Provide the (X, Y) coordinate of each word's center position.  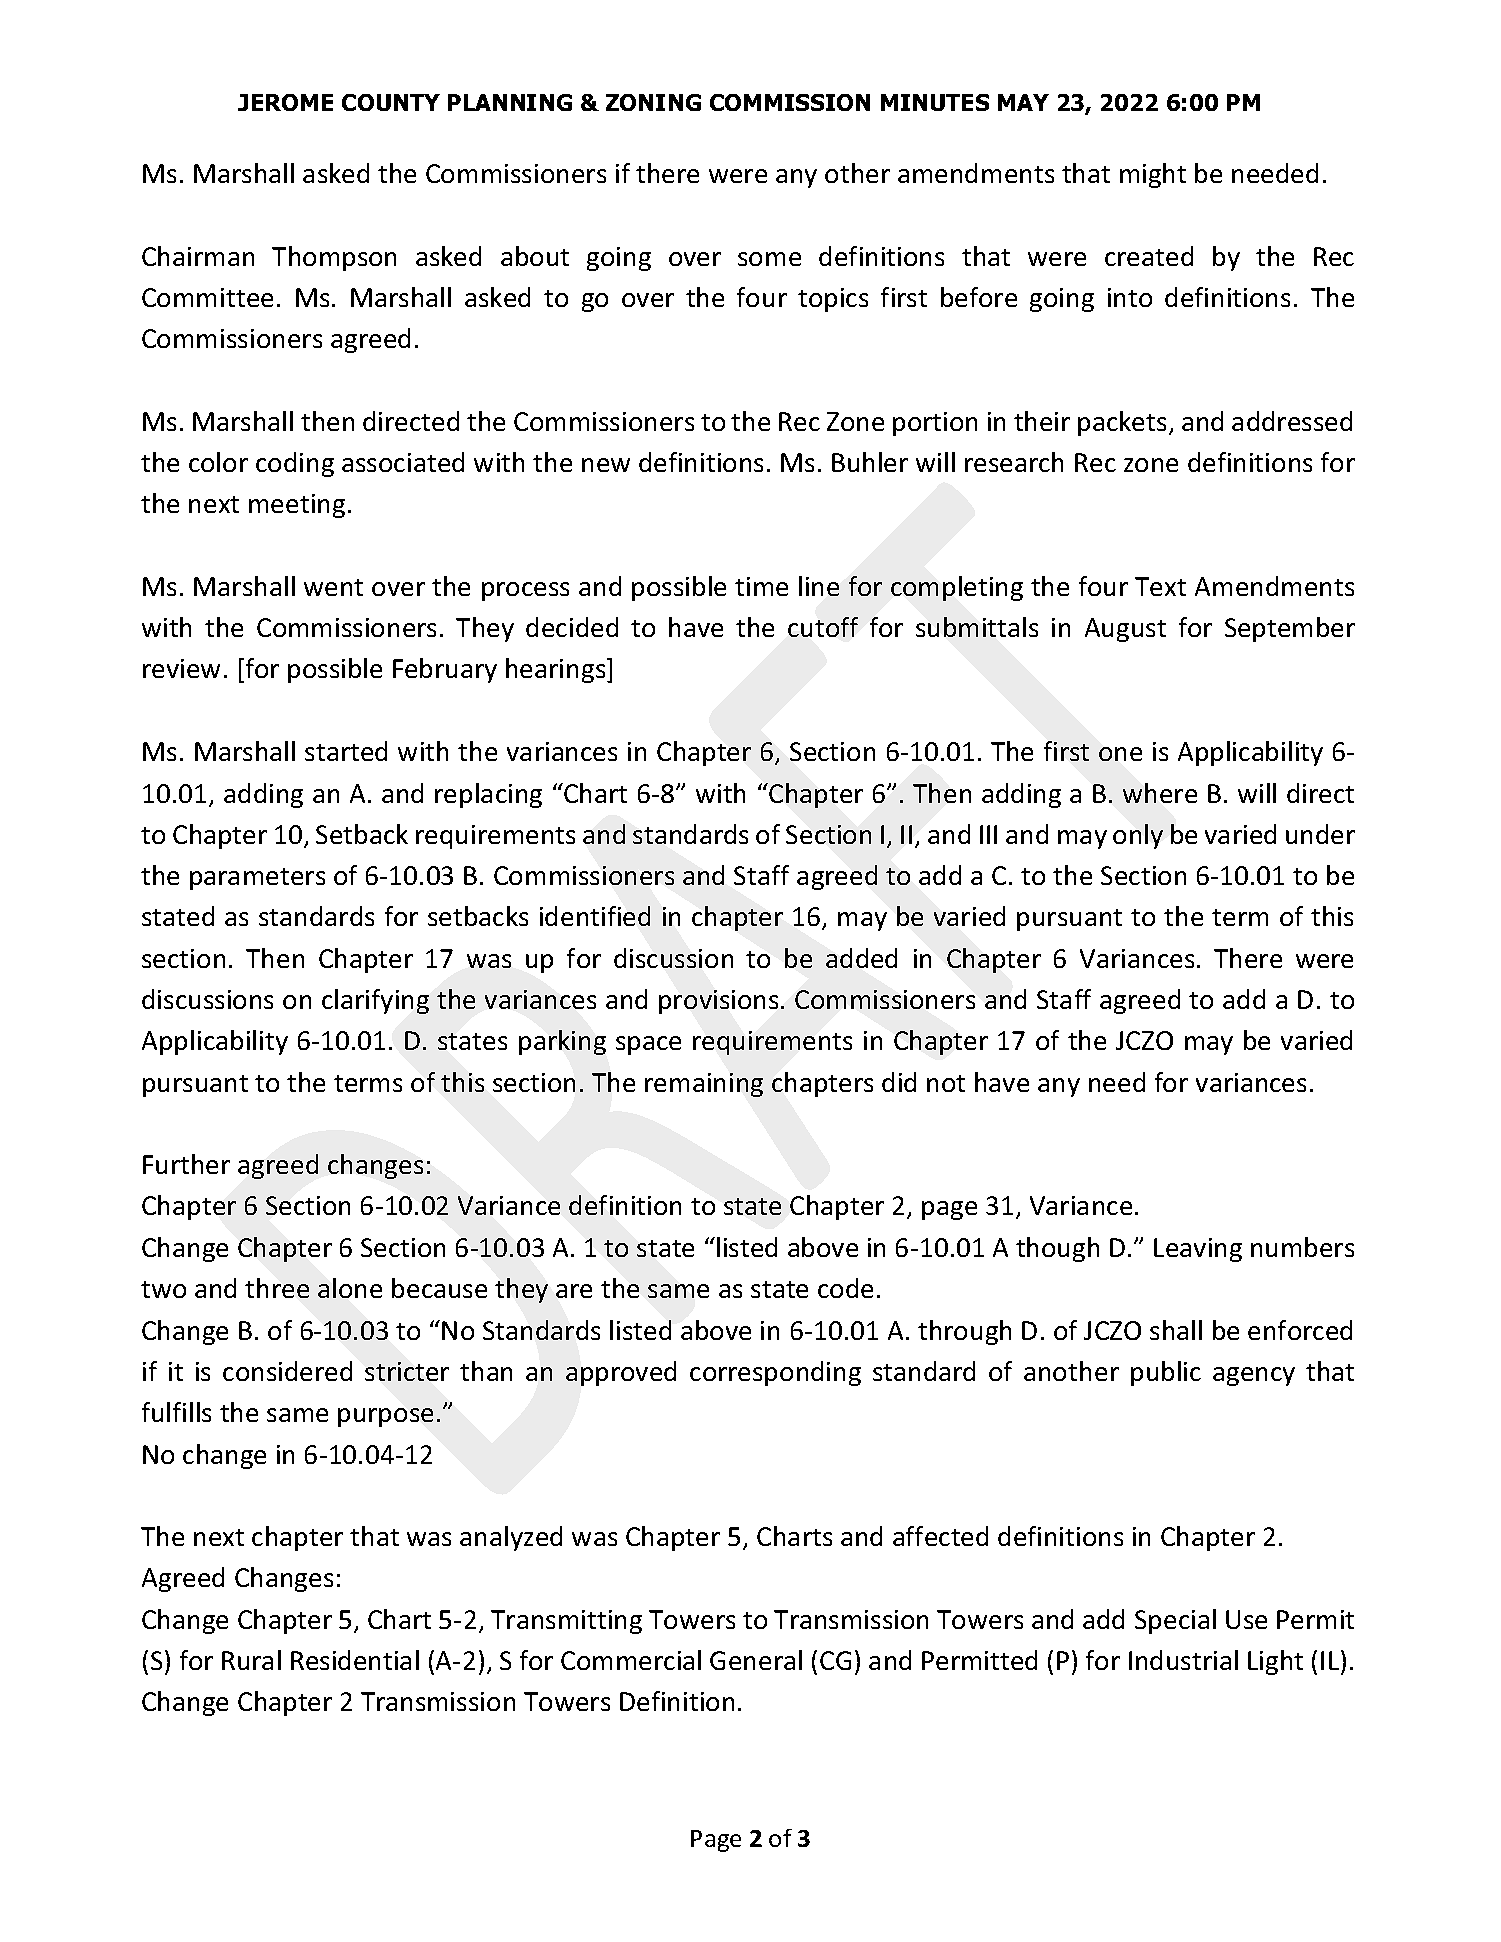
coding (295, 464)
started (346, 751)
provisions (718, 1002)
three (277, 1288)
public (1166, 1373)
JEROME (285, 102)
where (1160, 793)
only (1138, 836)
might (1153, 175)
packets (1122, 423)
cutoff (823, 627)
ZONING (653, 102)
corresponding (775, 1373)
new (606, 465)
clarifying (375, 1001)
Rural (251, 1660)
